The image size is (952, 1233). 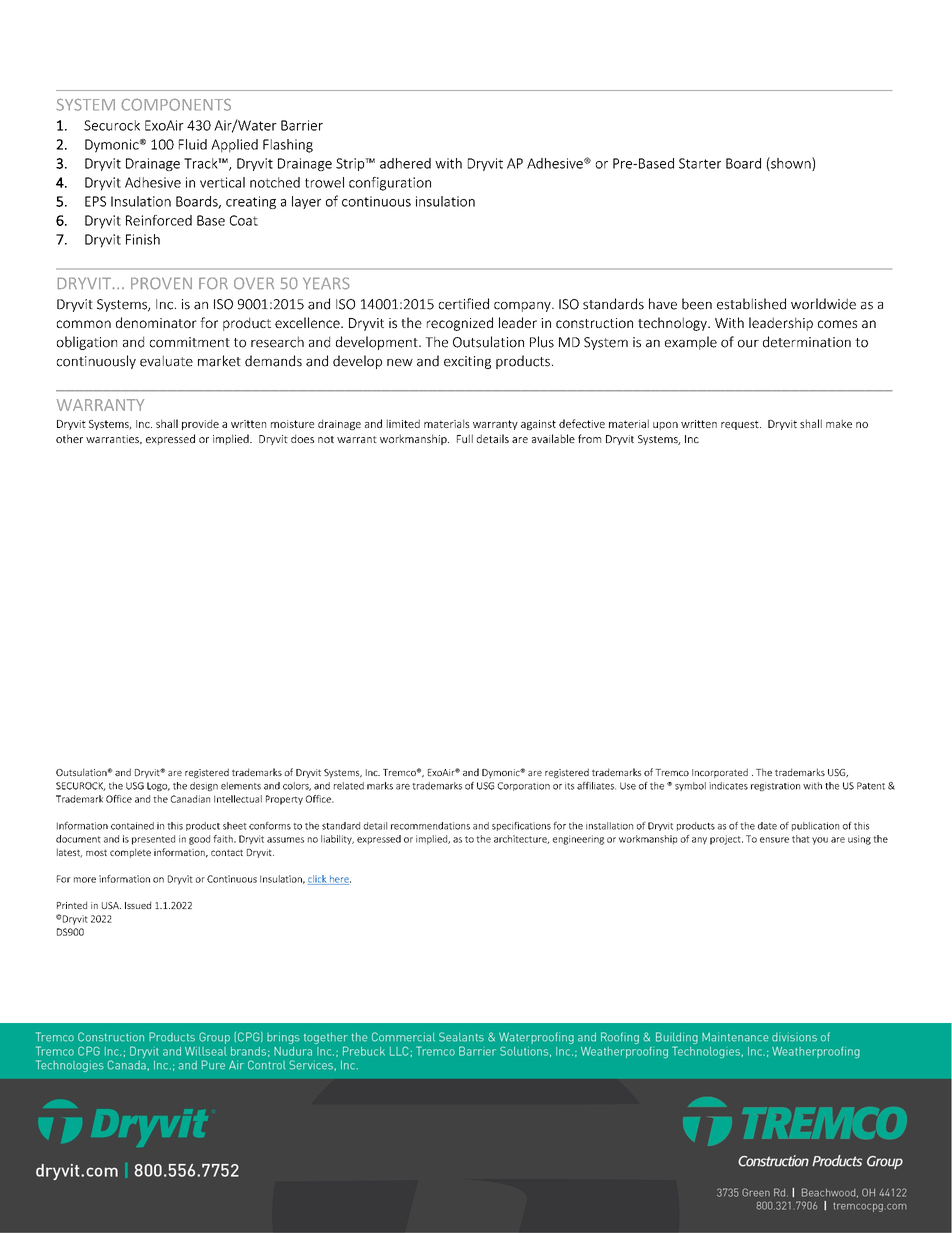 I want to click on shown, so click(x=791, y=164).
